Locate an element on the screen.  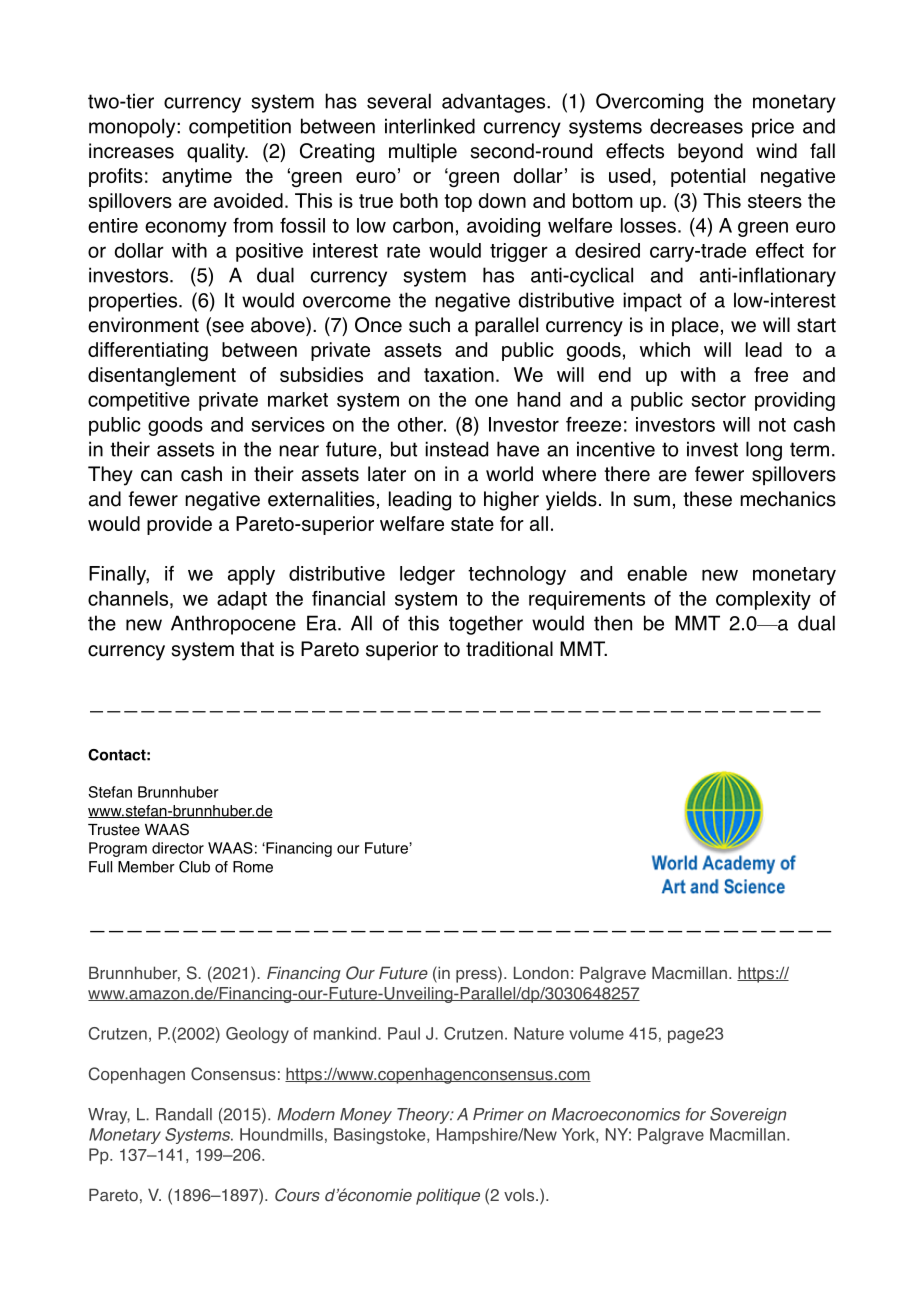
interlinked is located at coordinates (430, 126).
